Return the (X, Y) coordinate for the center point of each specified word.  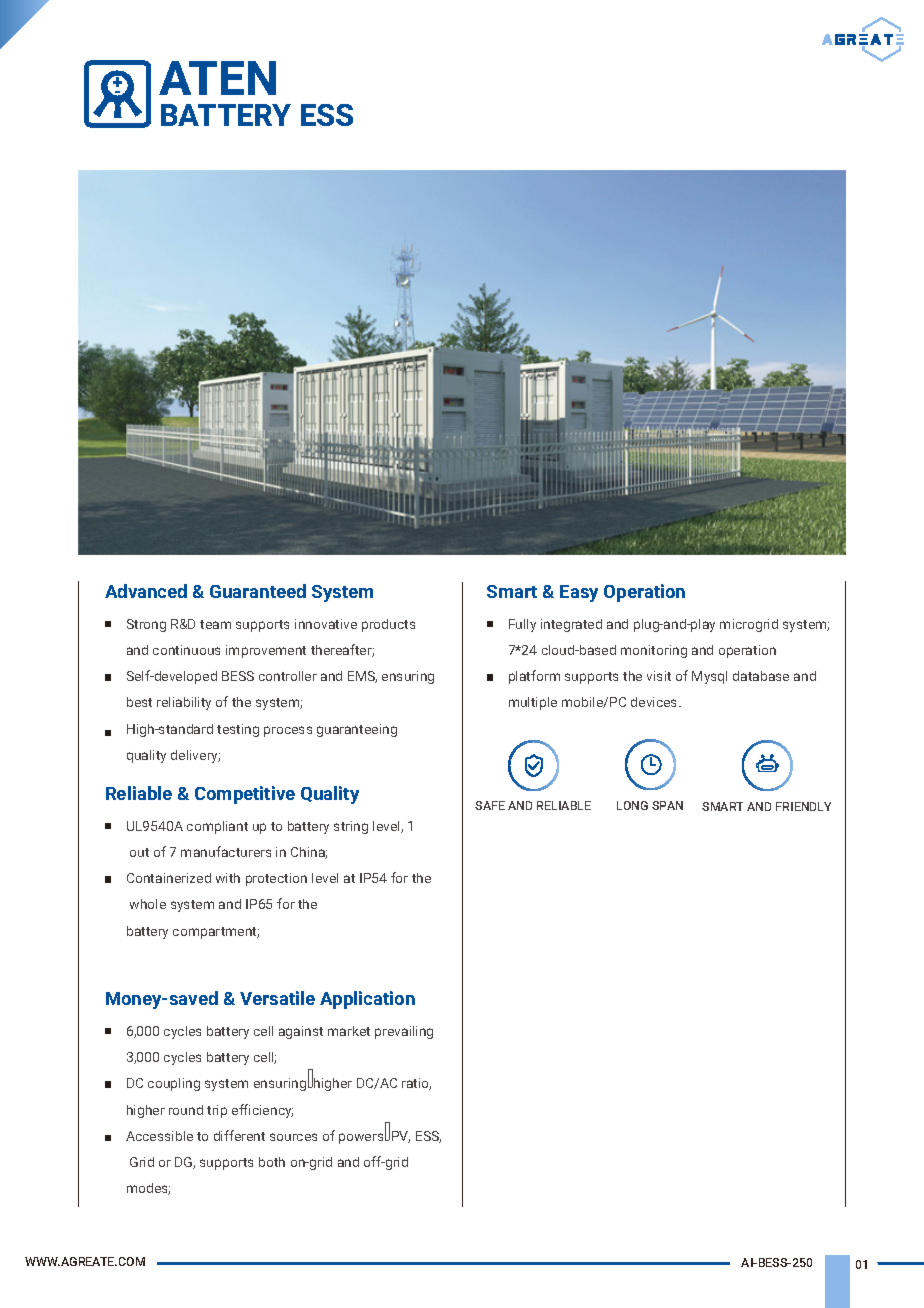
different (239, 1135)
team (215, 624)
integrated (571, 625)
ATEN (217, 78)
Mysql (709, 677)
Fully (522, 625)
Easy (579, 593)
